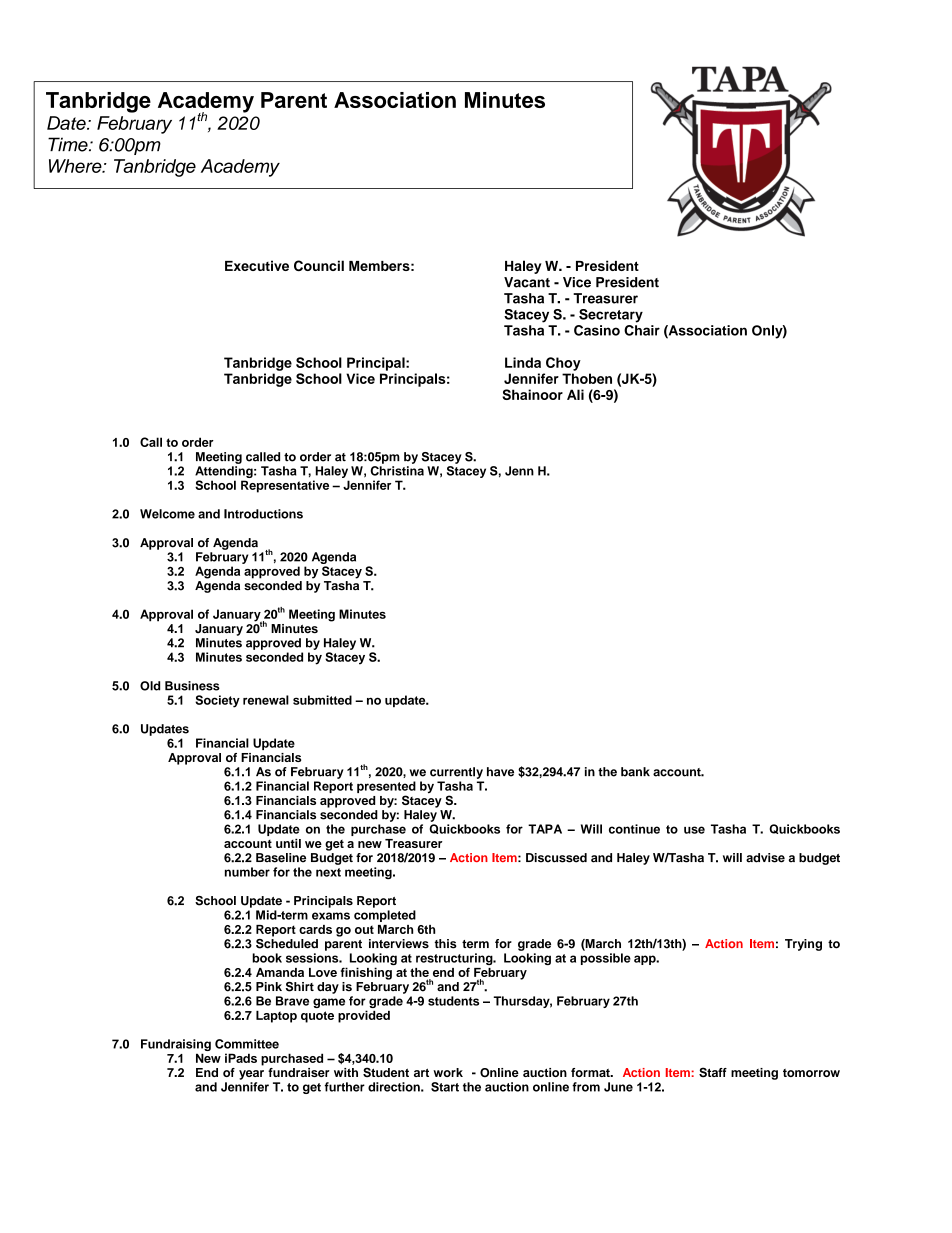  I want to click on Fundraising, so click(176, 1046).
